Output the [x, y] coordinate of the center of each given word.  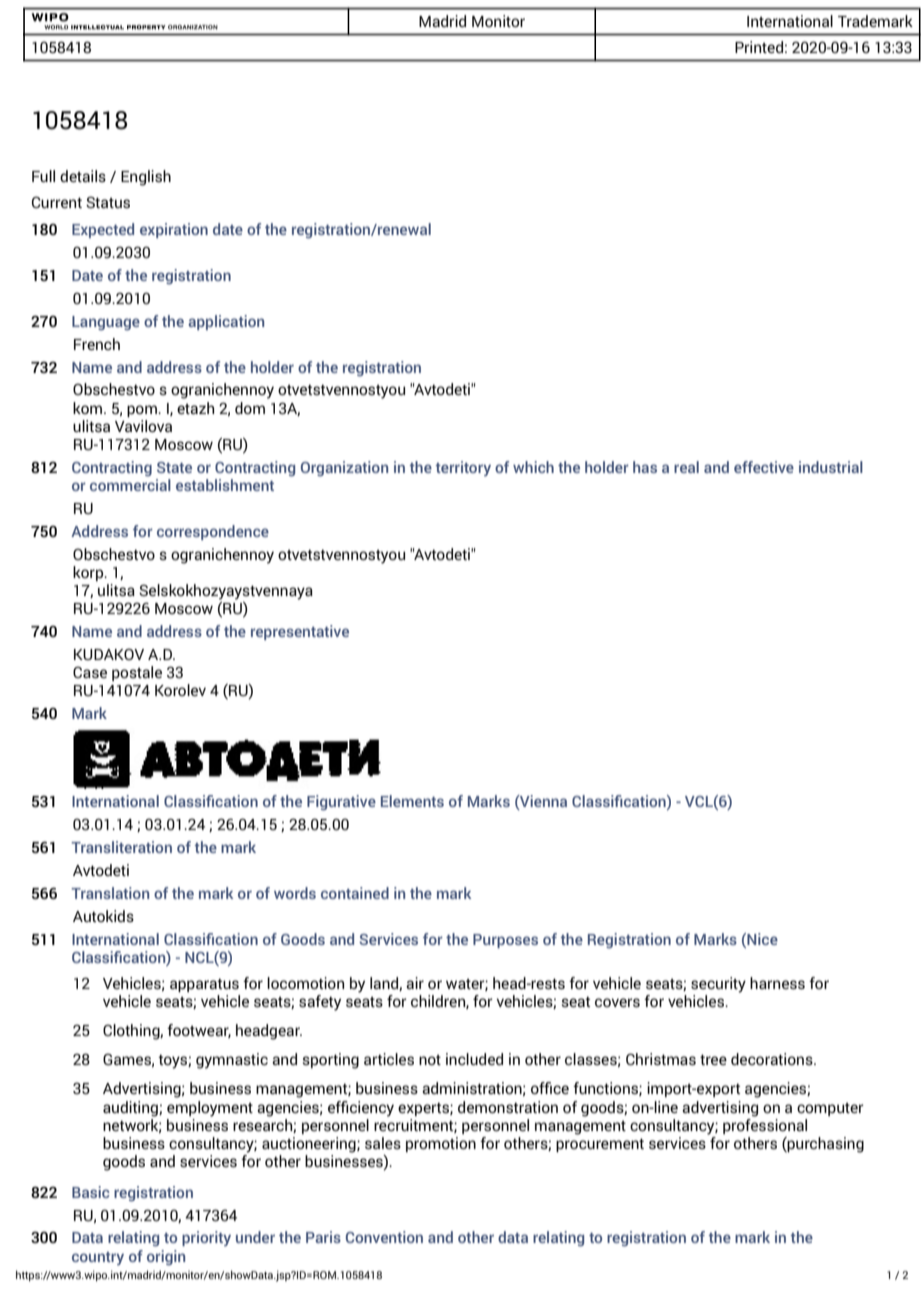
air [415, 983]
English [146, 178]
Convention [384, 1237]
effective [764, 467]
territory [463, 468]
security [718, 985]
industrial [831, 467]
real [686, 467]
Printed [759, 47]
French [97, 344]
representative [300, 632]
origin [166, 1258]
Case [90, 672]
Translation [110, 893]
